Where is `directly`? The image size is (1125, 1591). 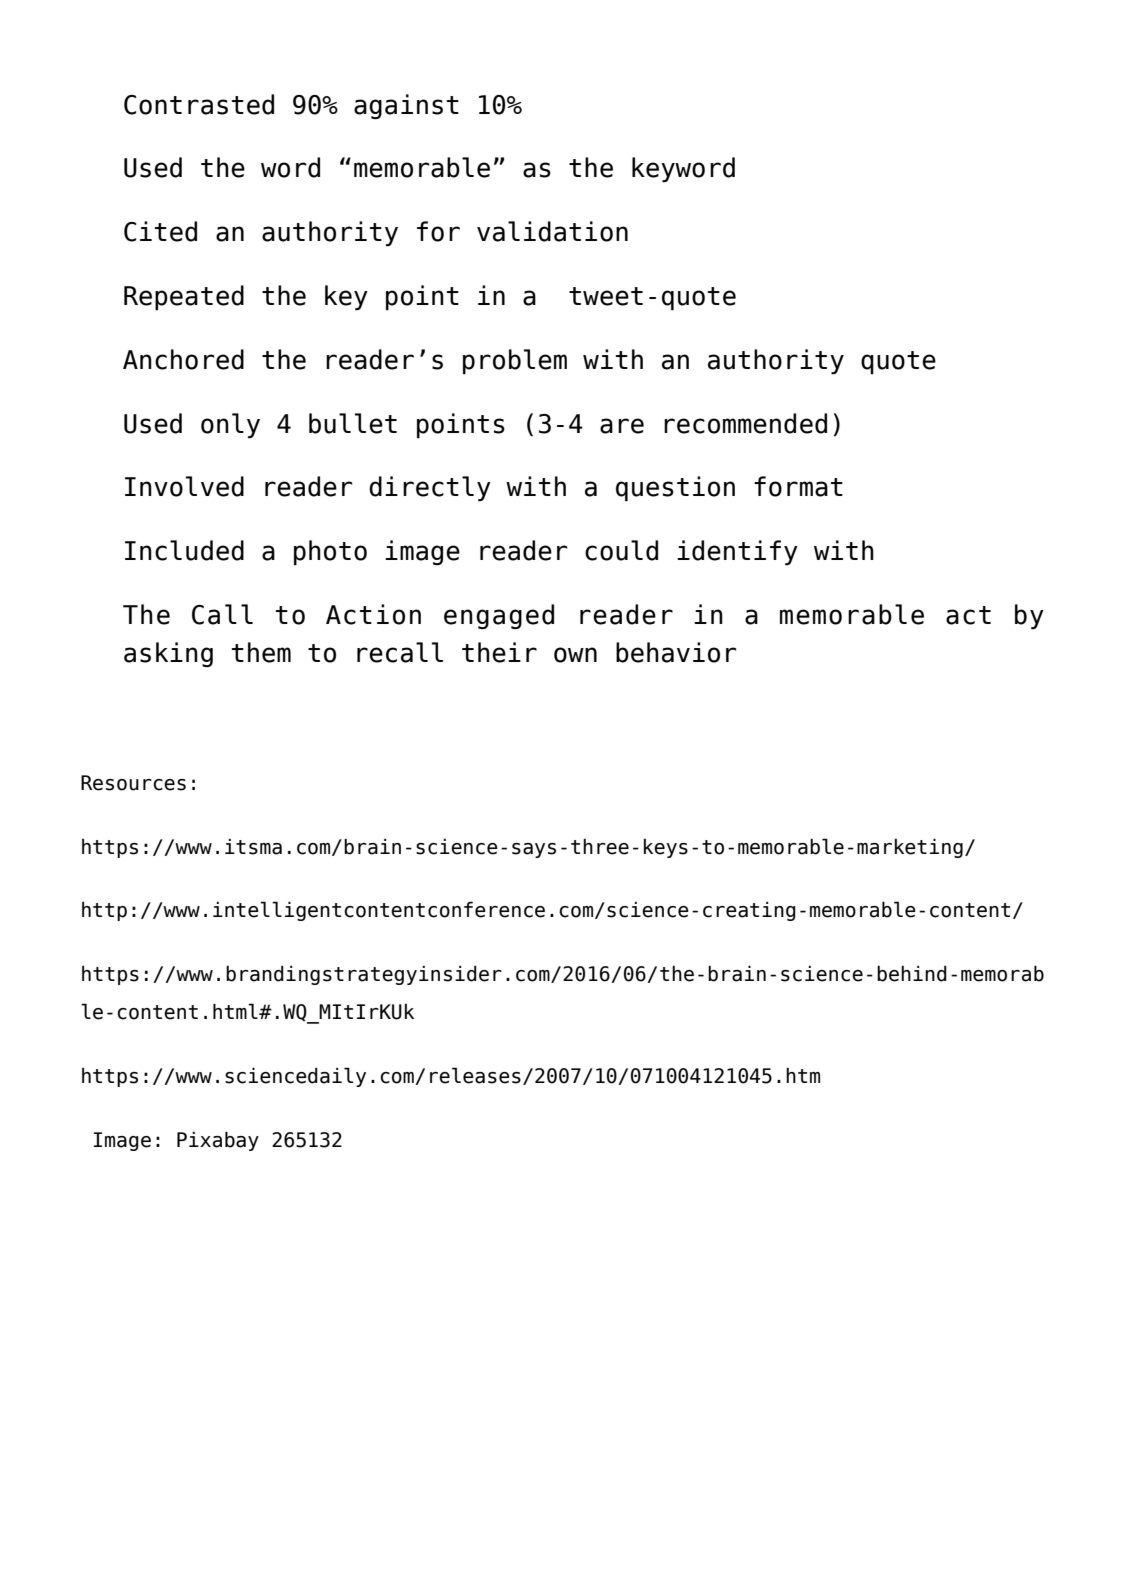 directly is located at coordinates (430, 489).
